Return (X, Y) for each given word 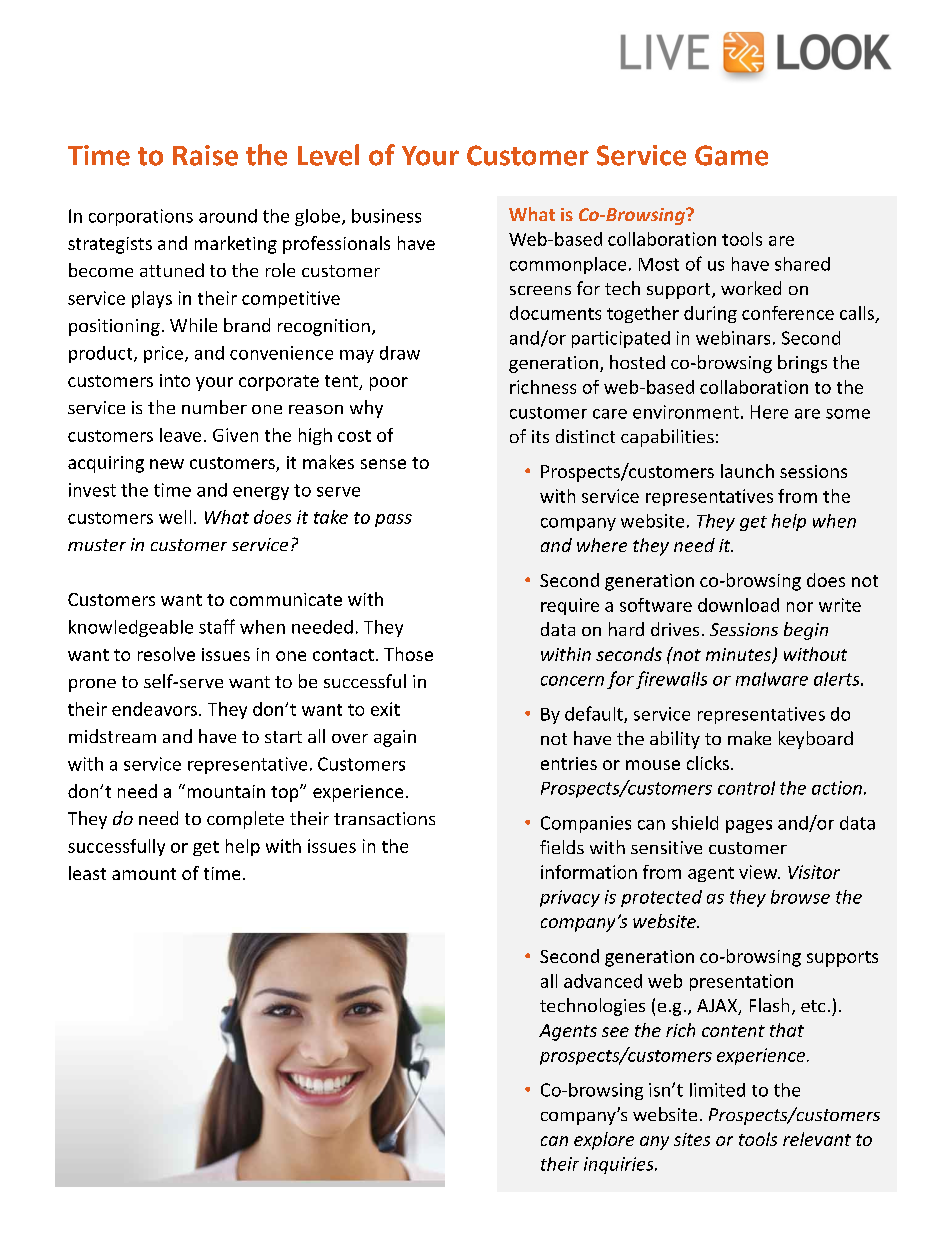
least (87, 873)
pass (393, 520)
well (175, 517)
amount (144, 874)
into (175, 380)
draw (400, 353)
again (395, 738)
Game (731, 155)
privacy (570, 898)
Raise (205, 155)
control (746, 788)
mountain (226, 791)
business (386, 216)
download (738, 605)
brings (802, 364)
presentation (741, 982)
